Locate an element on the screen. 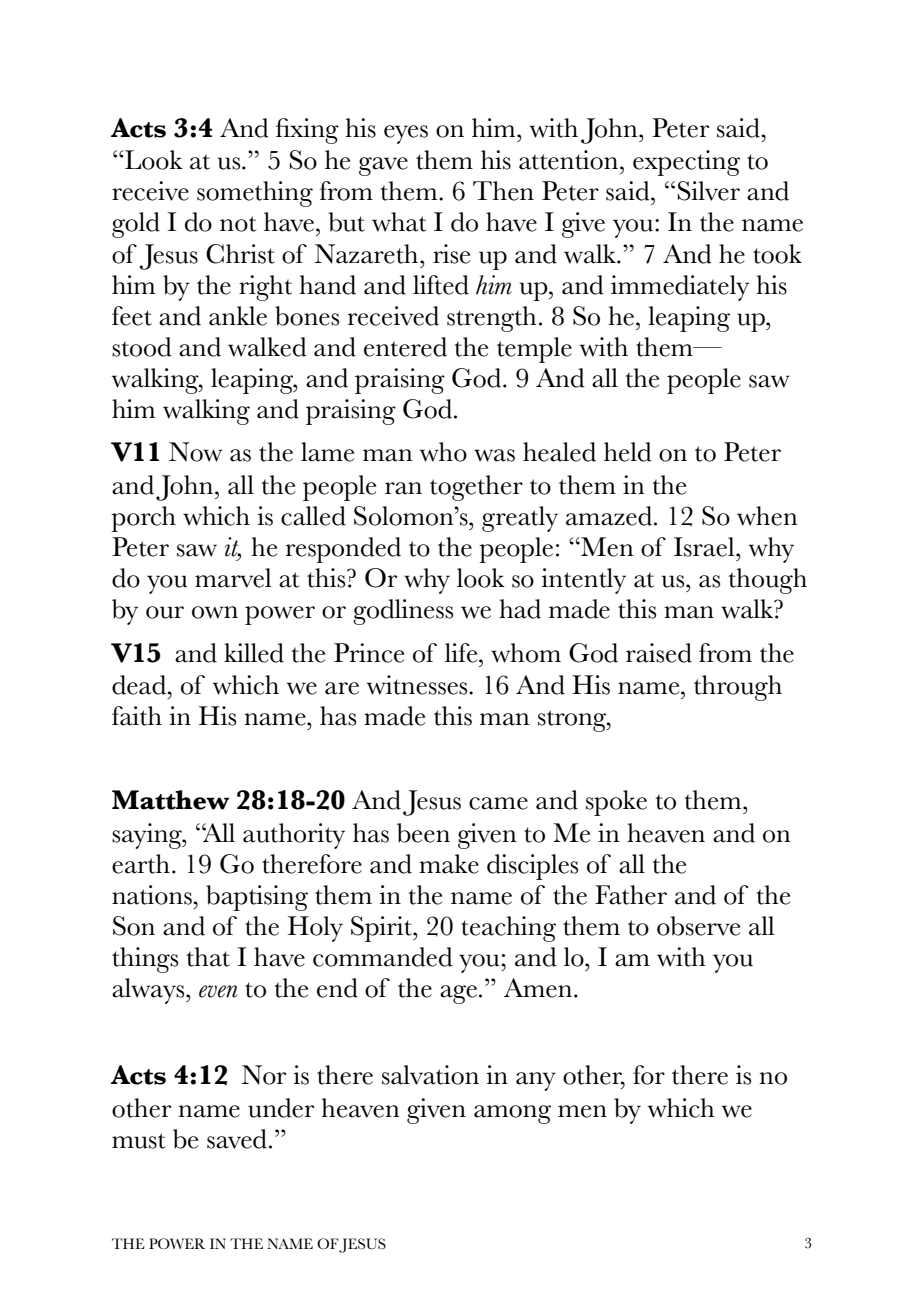 Image resolution: width=924 pixels, height=1308 pixels. expecting is located at coordinates (686, 163).
